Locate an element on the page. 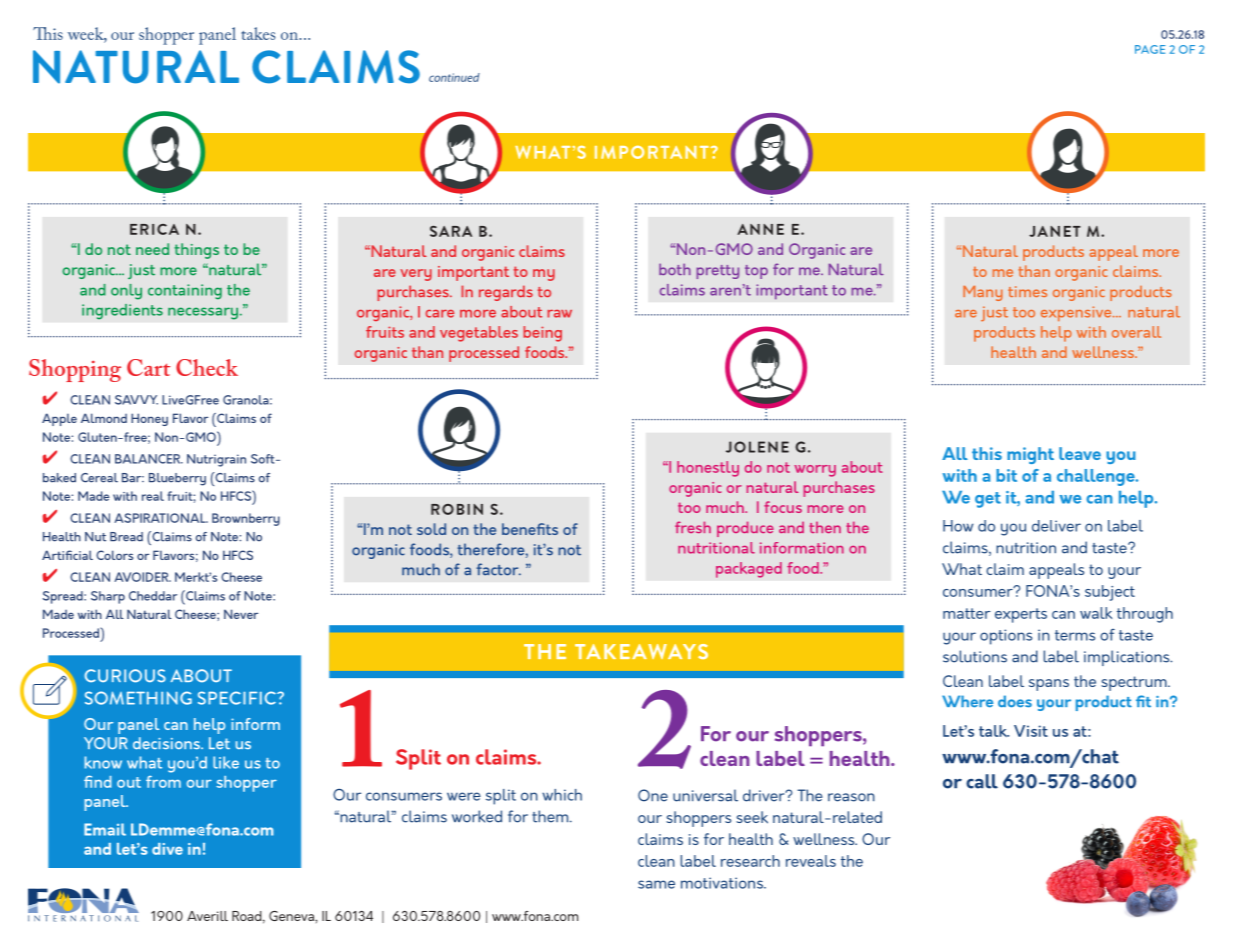 The height and width of the image is (952, 1233). same is located at coordinates (656, 884).
